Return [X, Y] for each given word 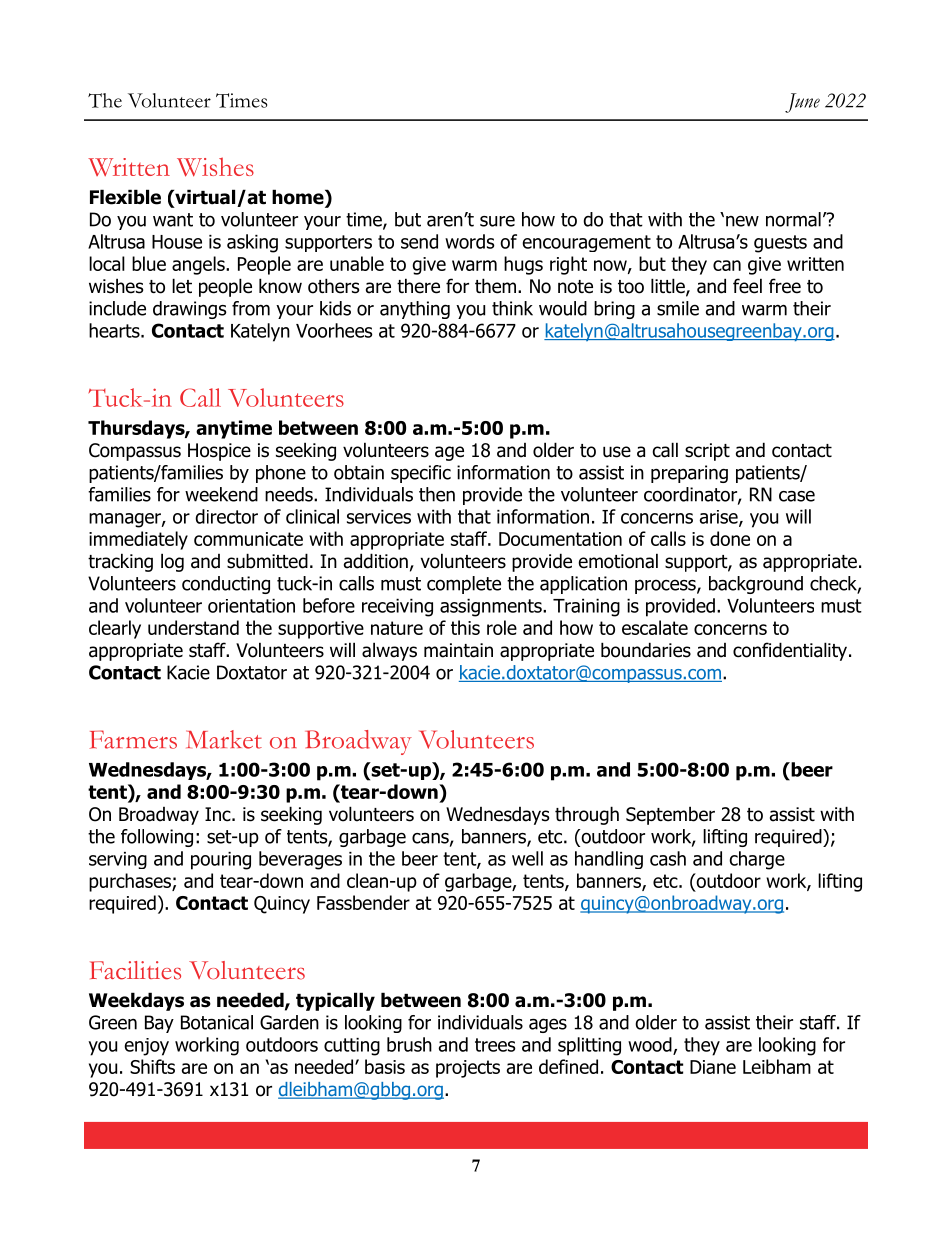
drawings [190, 310]
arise [720, 518]
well [527, 858]
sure [497, 221]
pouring [221, 861]
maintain [458, 650]
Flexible [125, 197]
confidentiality [791, 651]
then [437, 494]
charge [757, 860]
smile [678, 308]
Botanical [217, 1022]
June [802, 103]
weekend [221, 494]
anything [415, 310]
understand [193, 627]
